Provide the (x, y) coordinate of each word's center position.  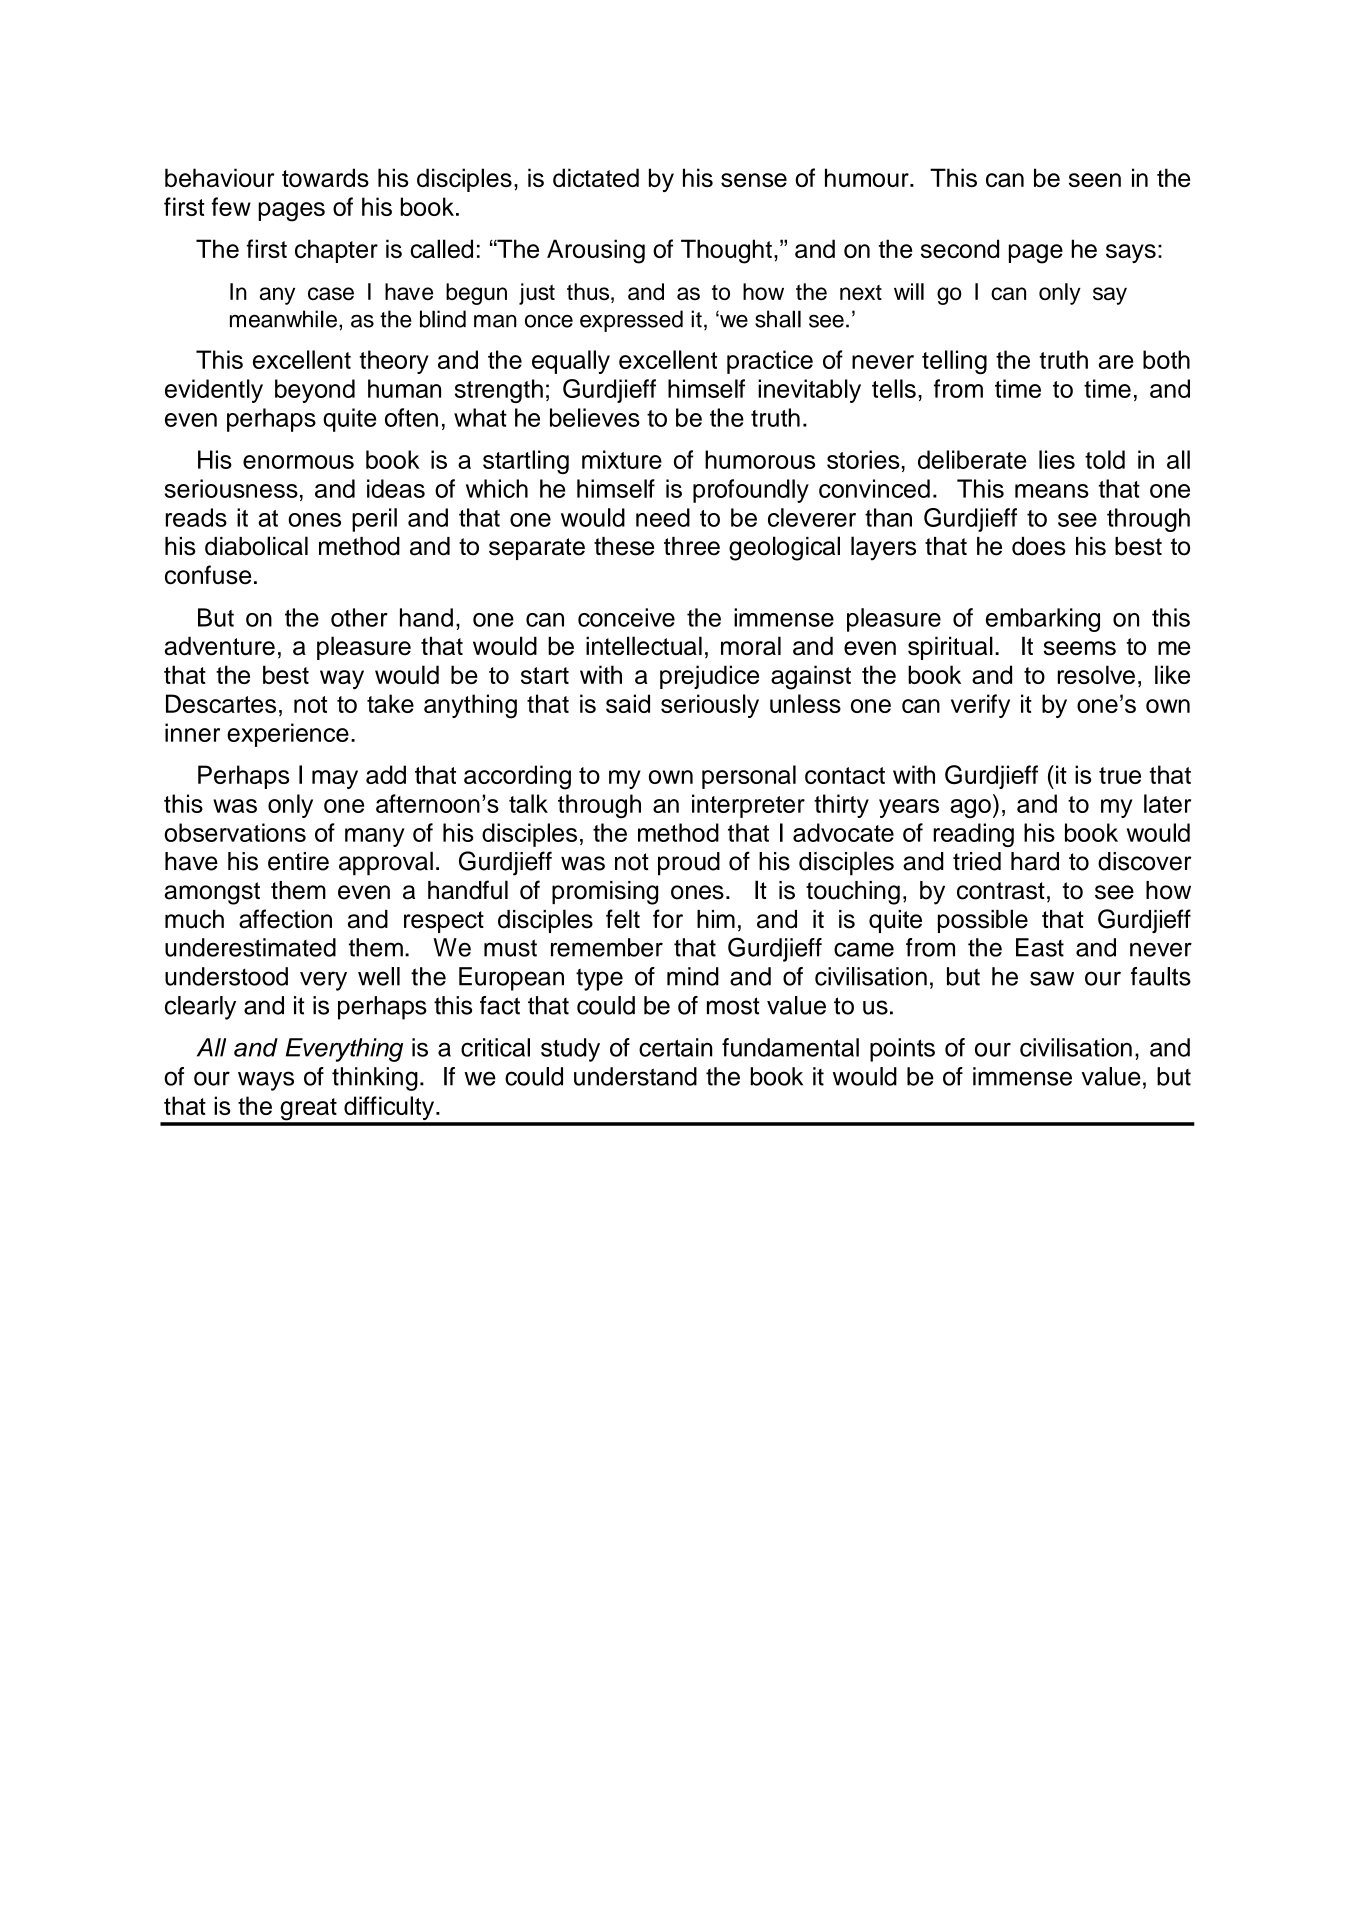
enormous (298, 462)
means (1052, 491)
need (663, 517)
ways (266, 1081)
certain (675, 1047)
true (1120, 775)
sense (754, 180)
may (335, 779)
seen (1095, 180)
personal (749, 777)
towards (325, 177)
